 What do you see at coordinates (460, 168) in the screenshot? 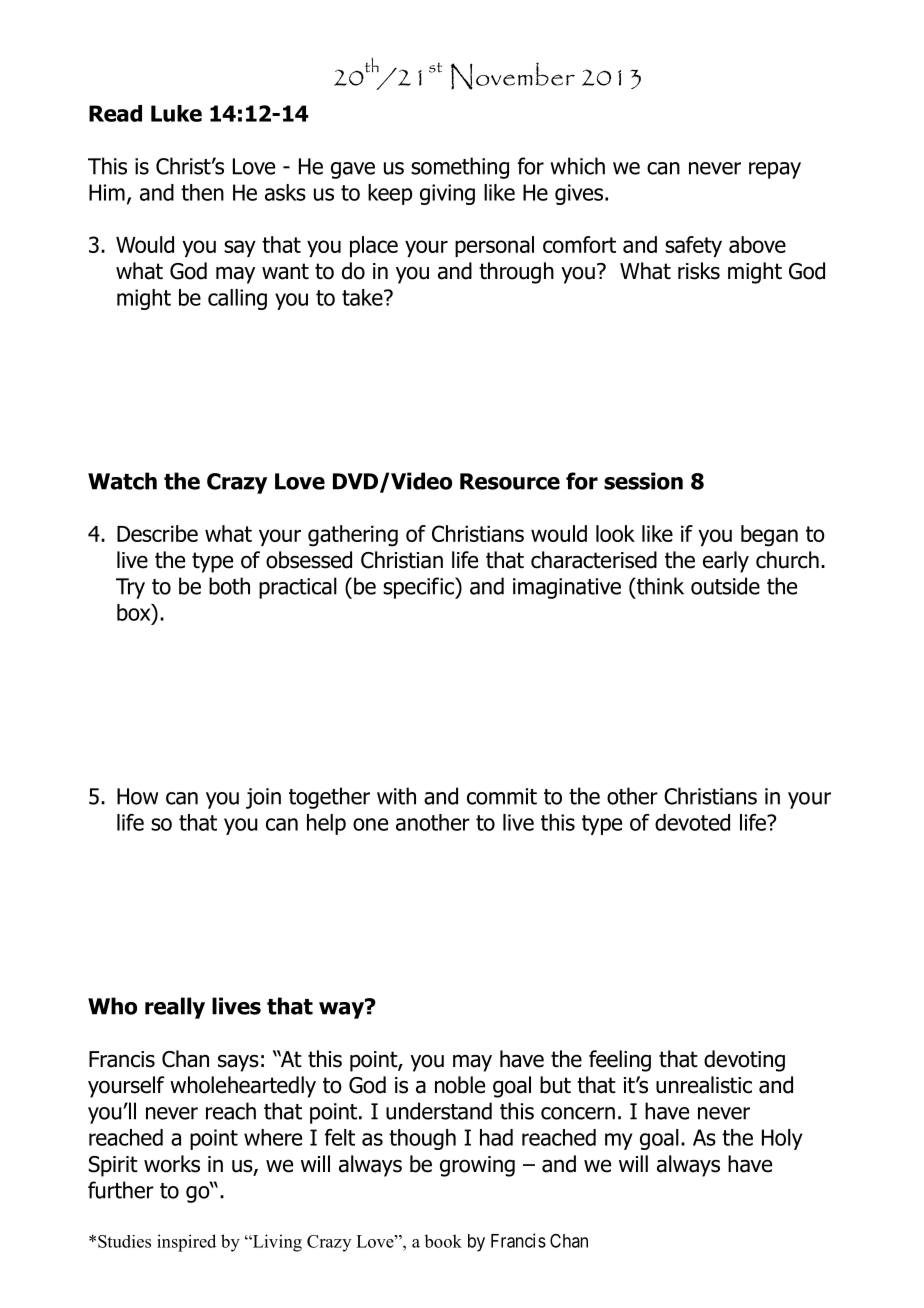
I see `something` at bounding box center [460, 168].
